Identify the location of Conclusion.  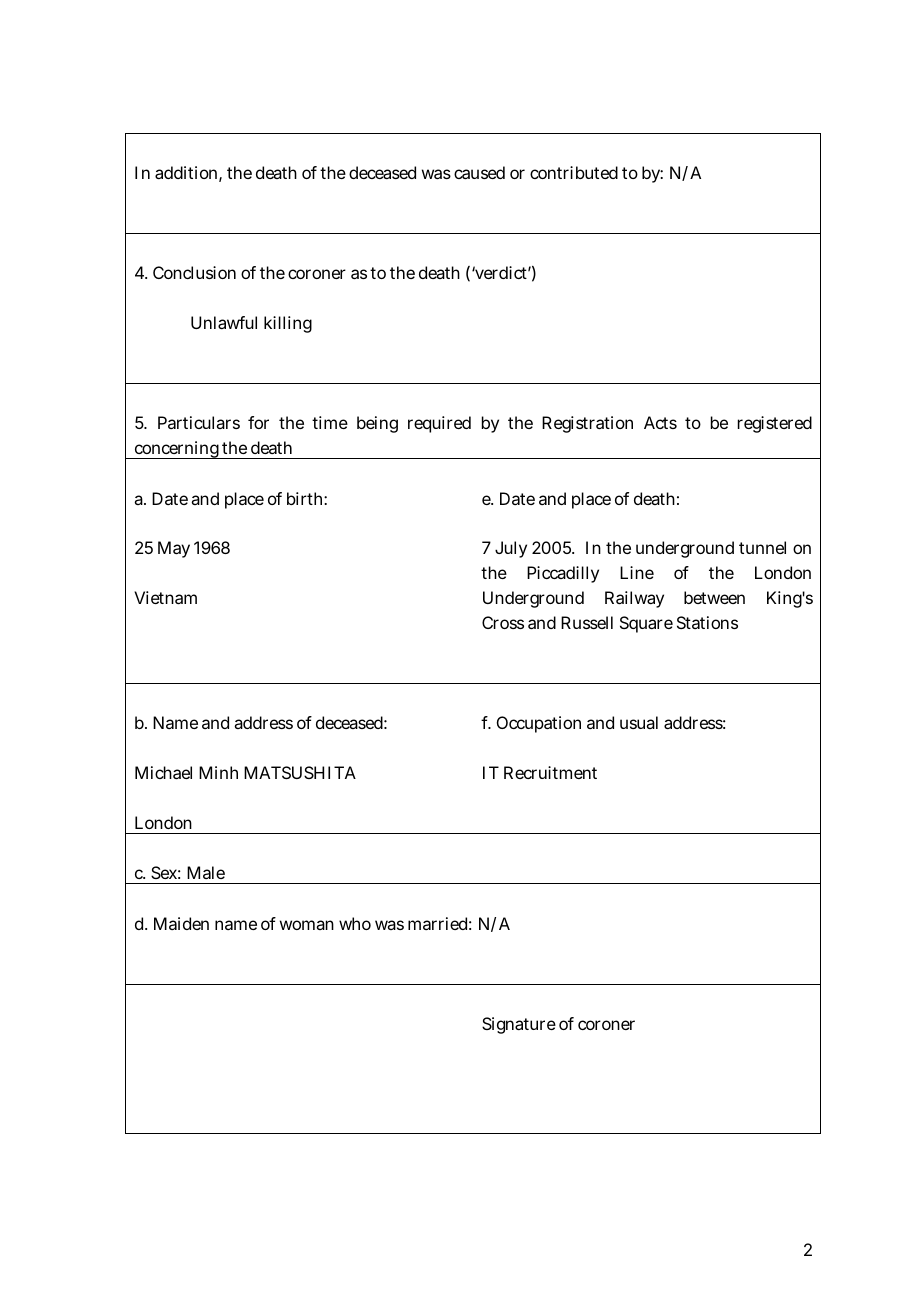
(194, 272).
